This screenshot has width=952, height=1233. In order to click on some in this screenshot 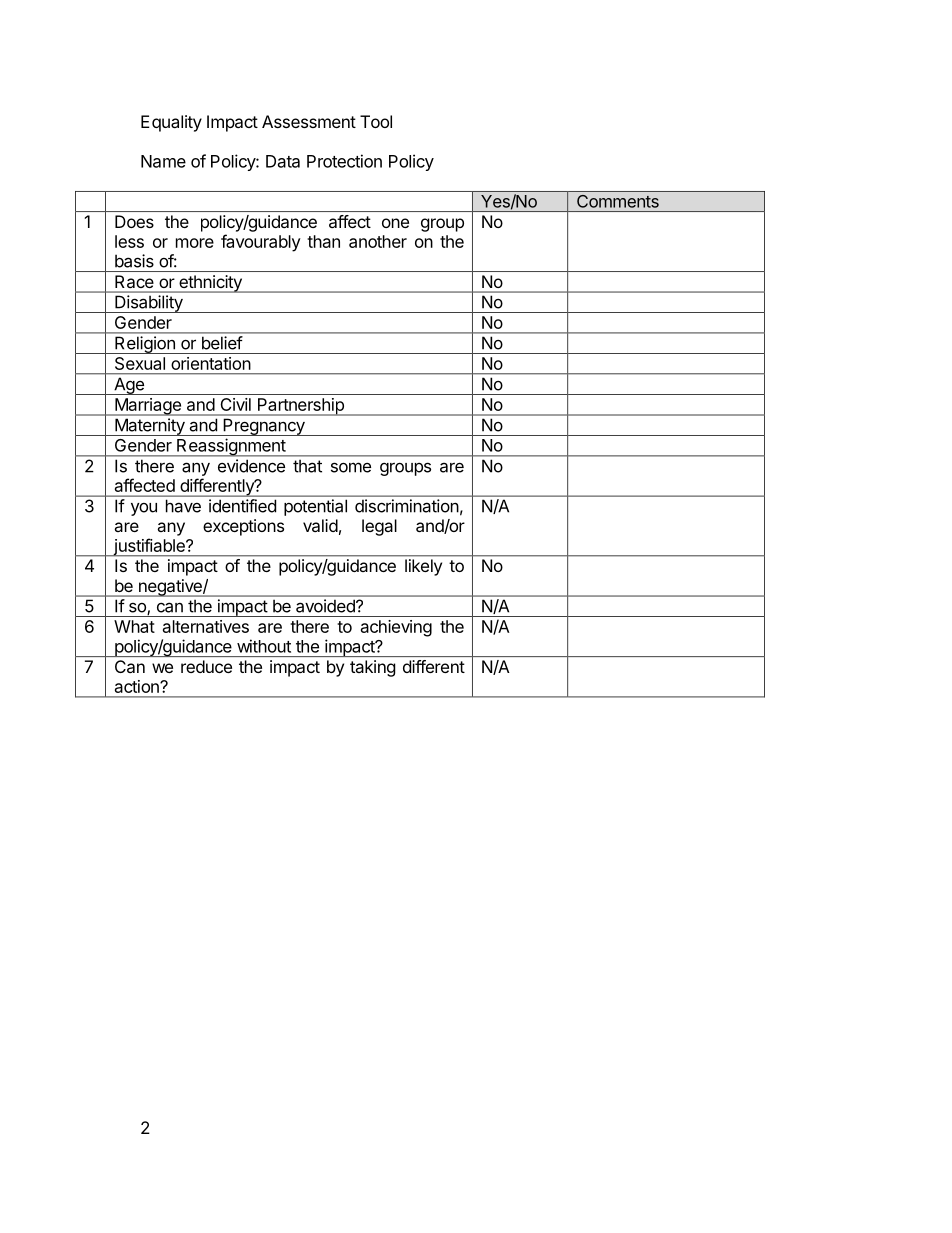, I will do `click(351, 467)`.
